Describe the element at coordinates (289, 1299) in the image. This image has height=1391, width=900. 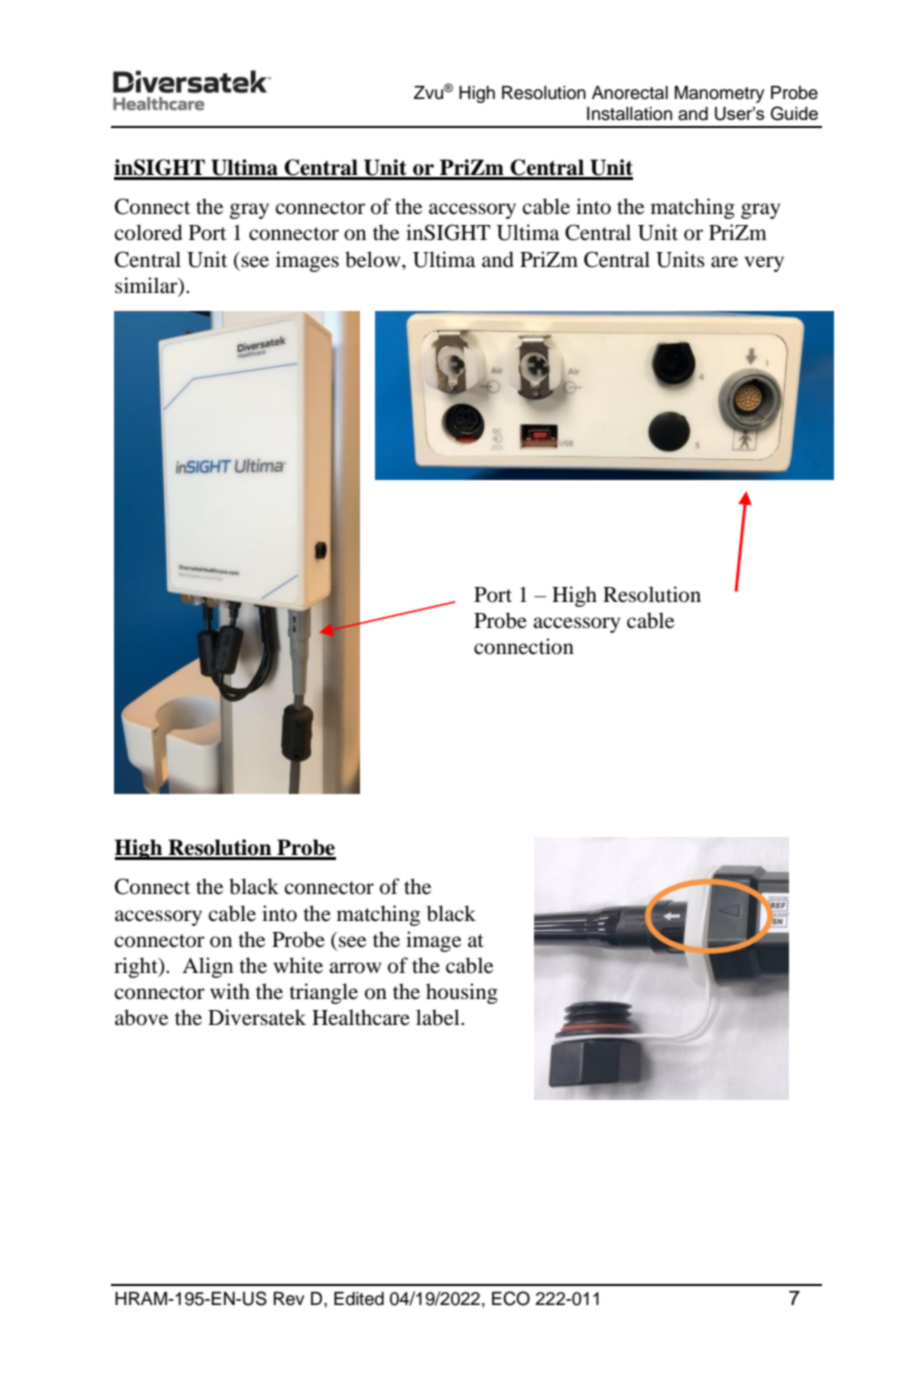
I see `Rev` at that location.
